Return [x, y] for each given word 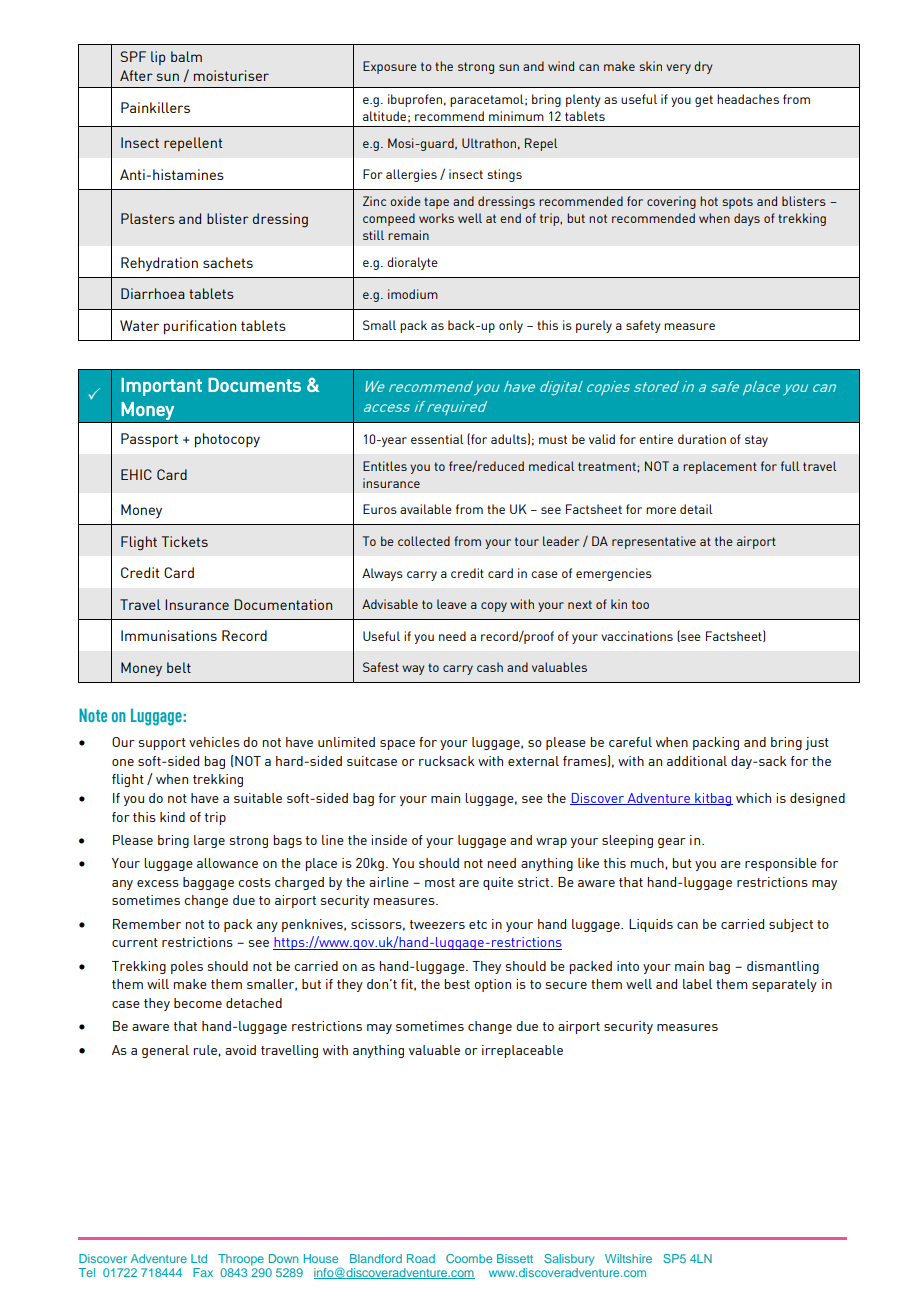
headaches [748, 99]
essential [437, 439]
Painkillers [155, 107]
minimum [516, 116]
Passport [149, 440]
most [440, 882]
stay [756, 441]
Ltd [199, 1258]
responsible [781, 864]
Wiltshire [628, 1258]
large [209, 841]
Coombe [469, 1258]
